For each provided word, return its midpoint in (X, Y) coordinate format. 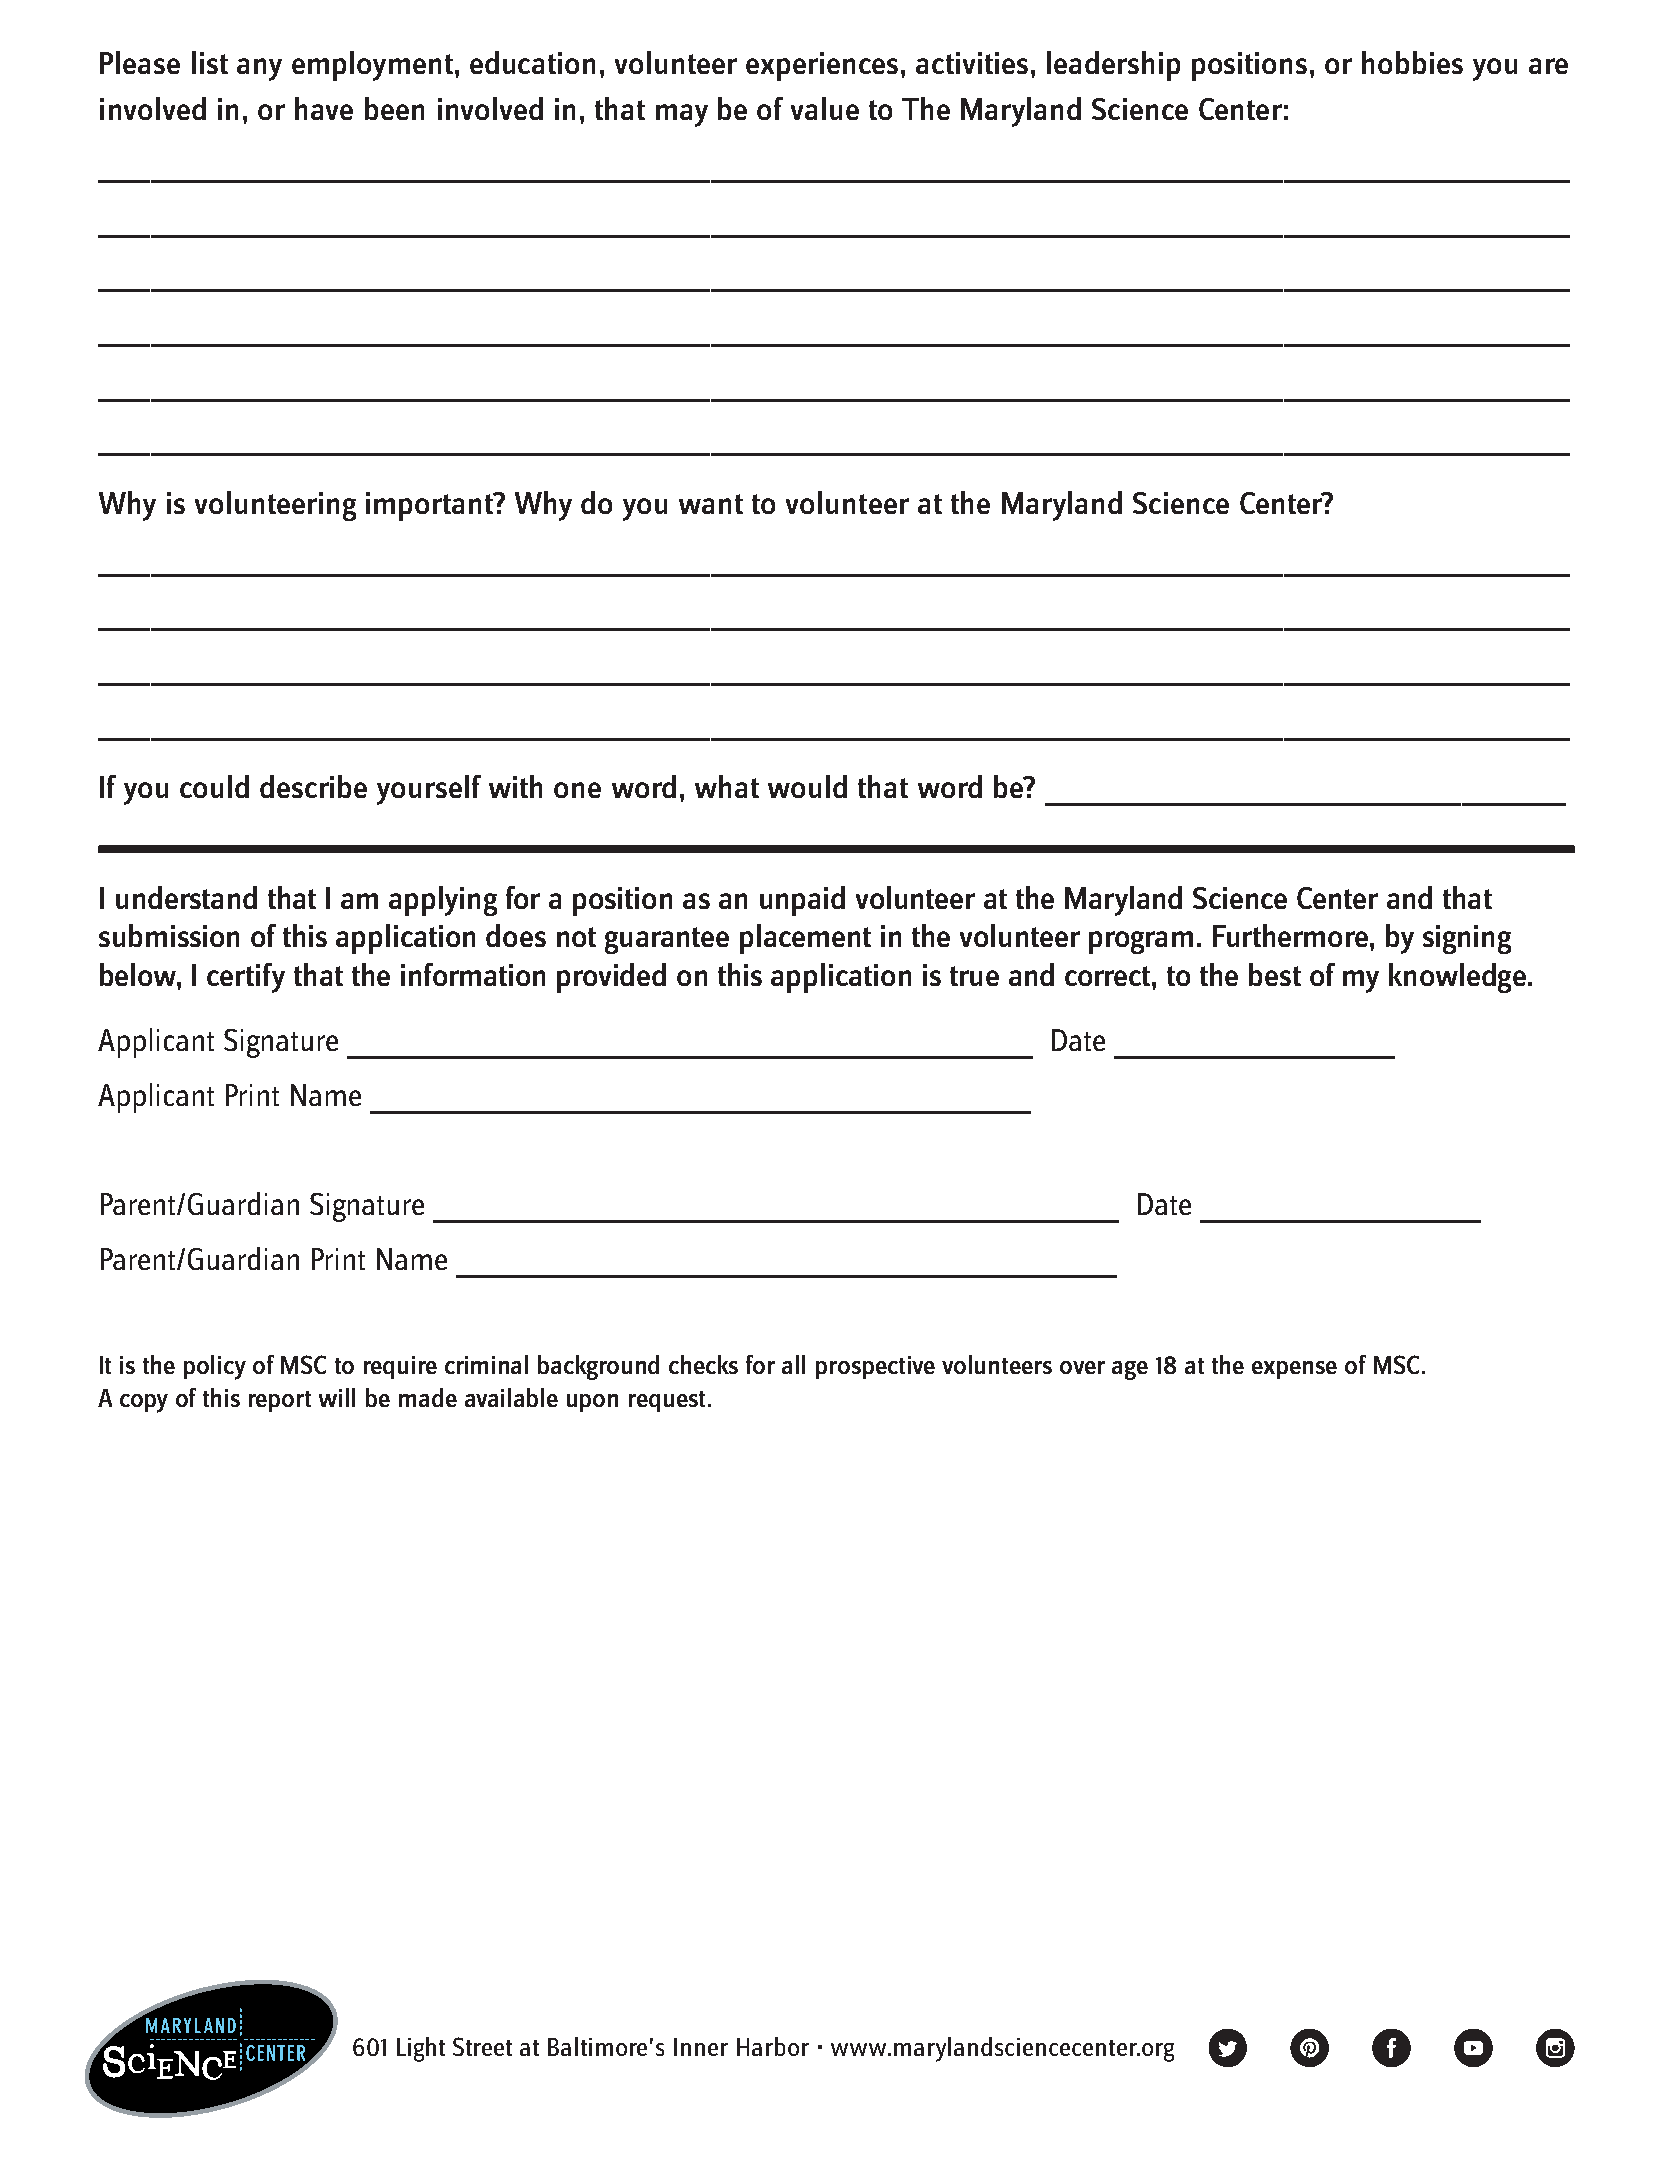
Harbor (773, 2046)
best (1275, 974)
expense (1294, 1370)
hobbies (1412, 62)
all (793, 1364)
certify (246, 978)
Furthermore (1290, 935)
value (825, 108)
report (280, 1401)
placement (805, 939)
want (711, 504)
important (431, 506)
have (324, 108)
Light (421, 2049)
